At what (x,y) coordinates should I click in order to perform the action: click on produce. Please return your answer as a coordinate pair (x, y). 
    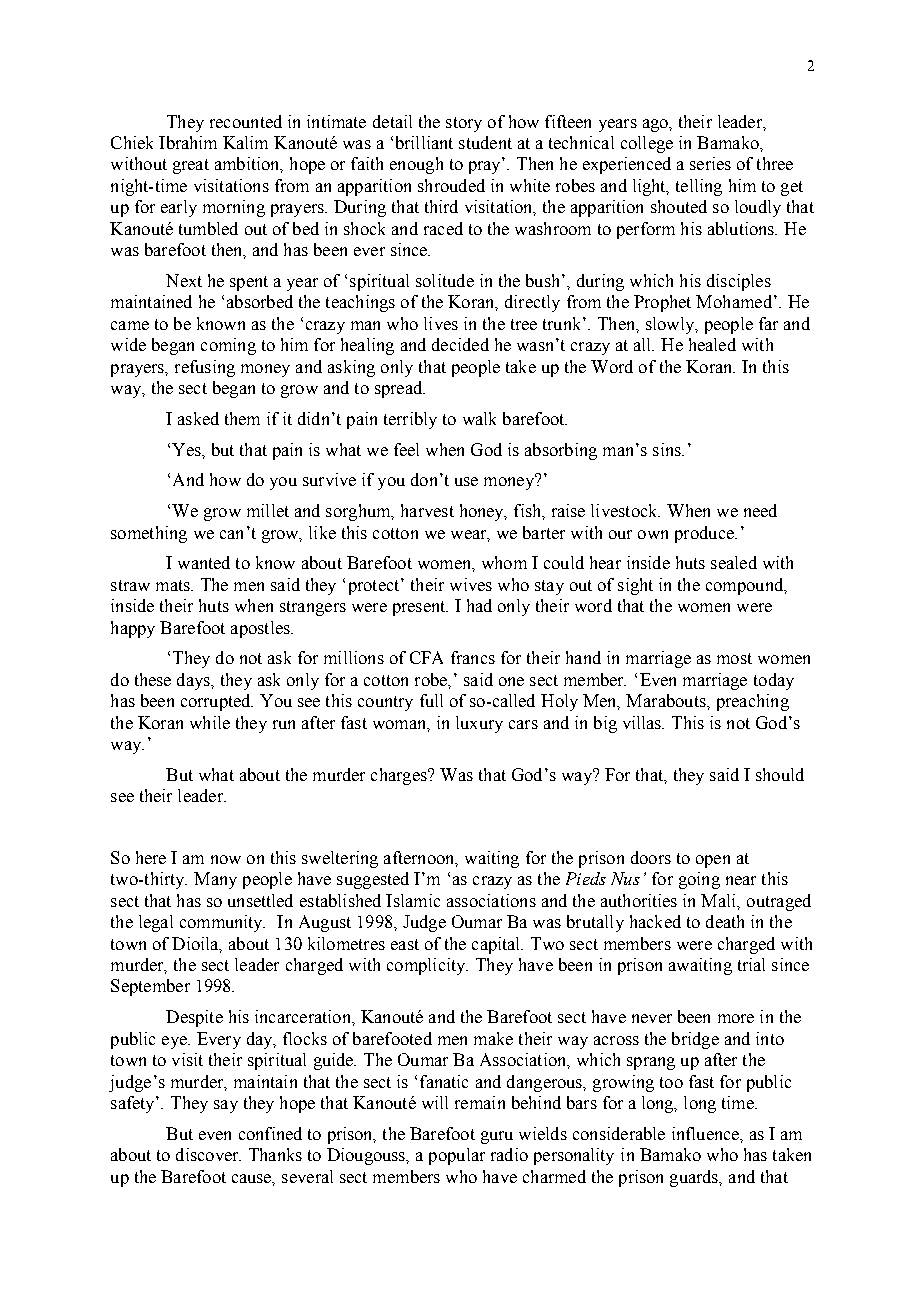
    Looking at the image, I should click on (705, 534).
